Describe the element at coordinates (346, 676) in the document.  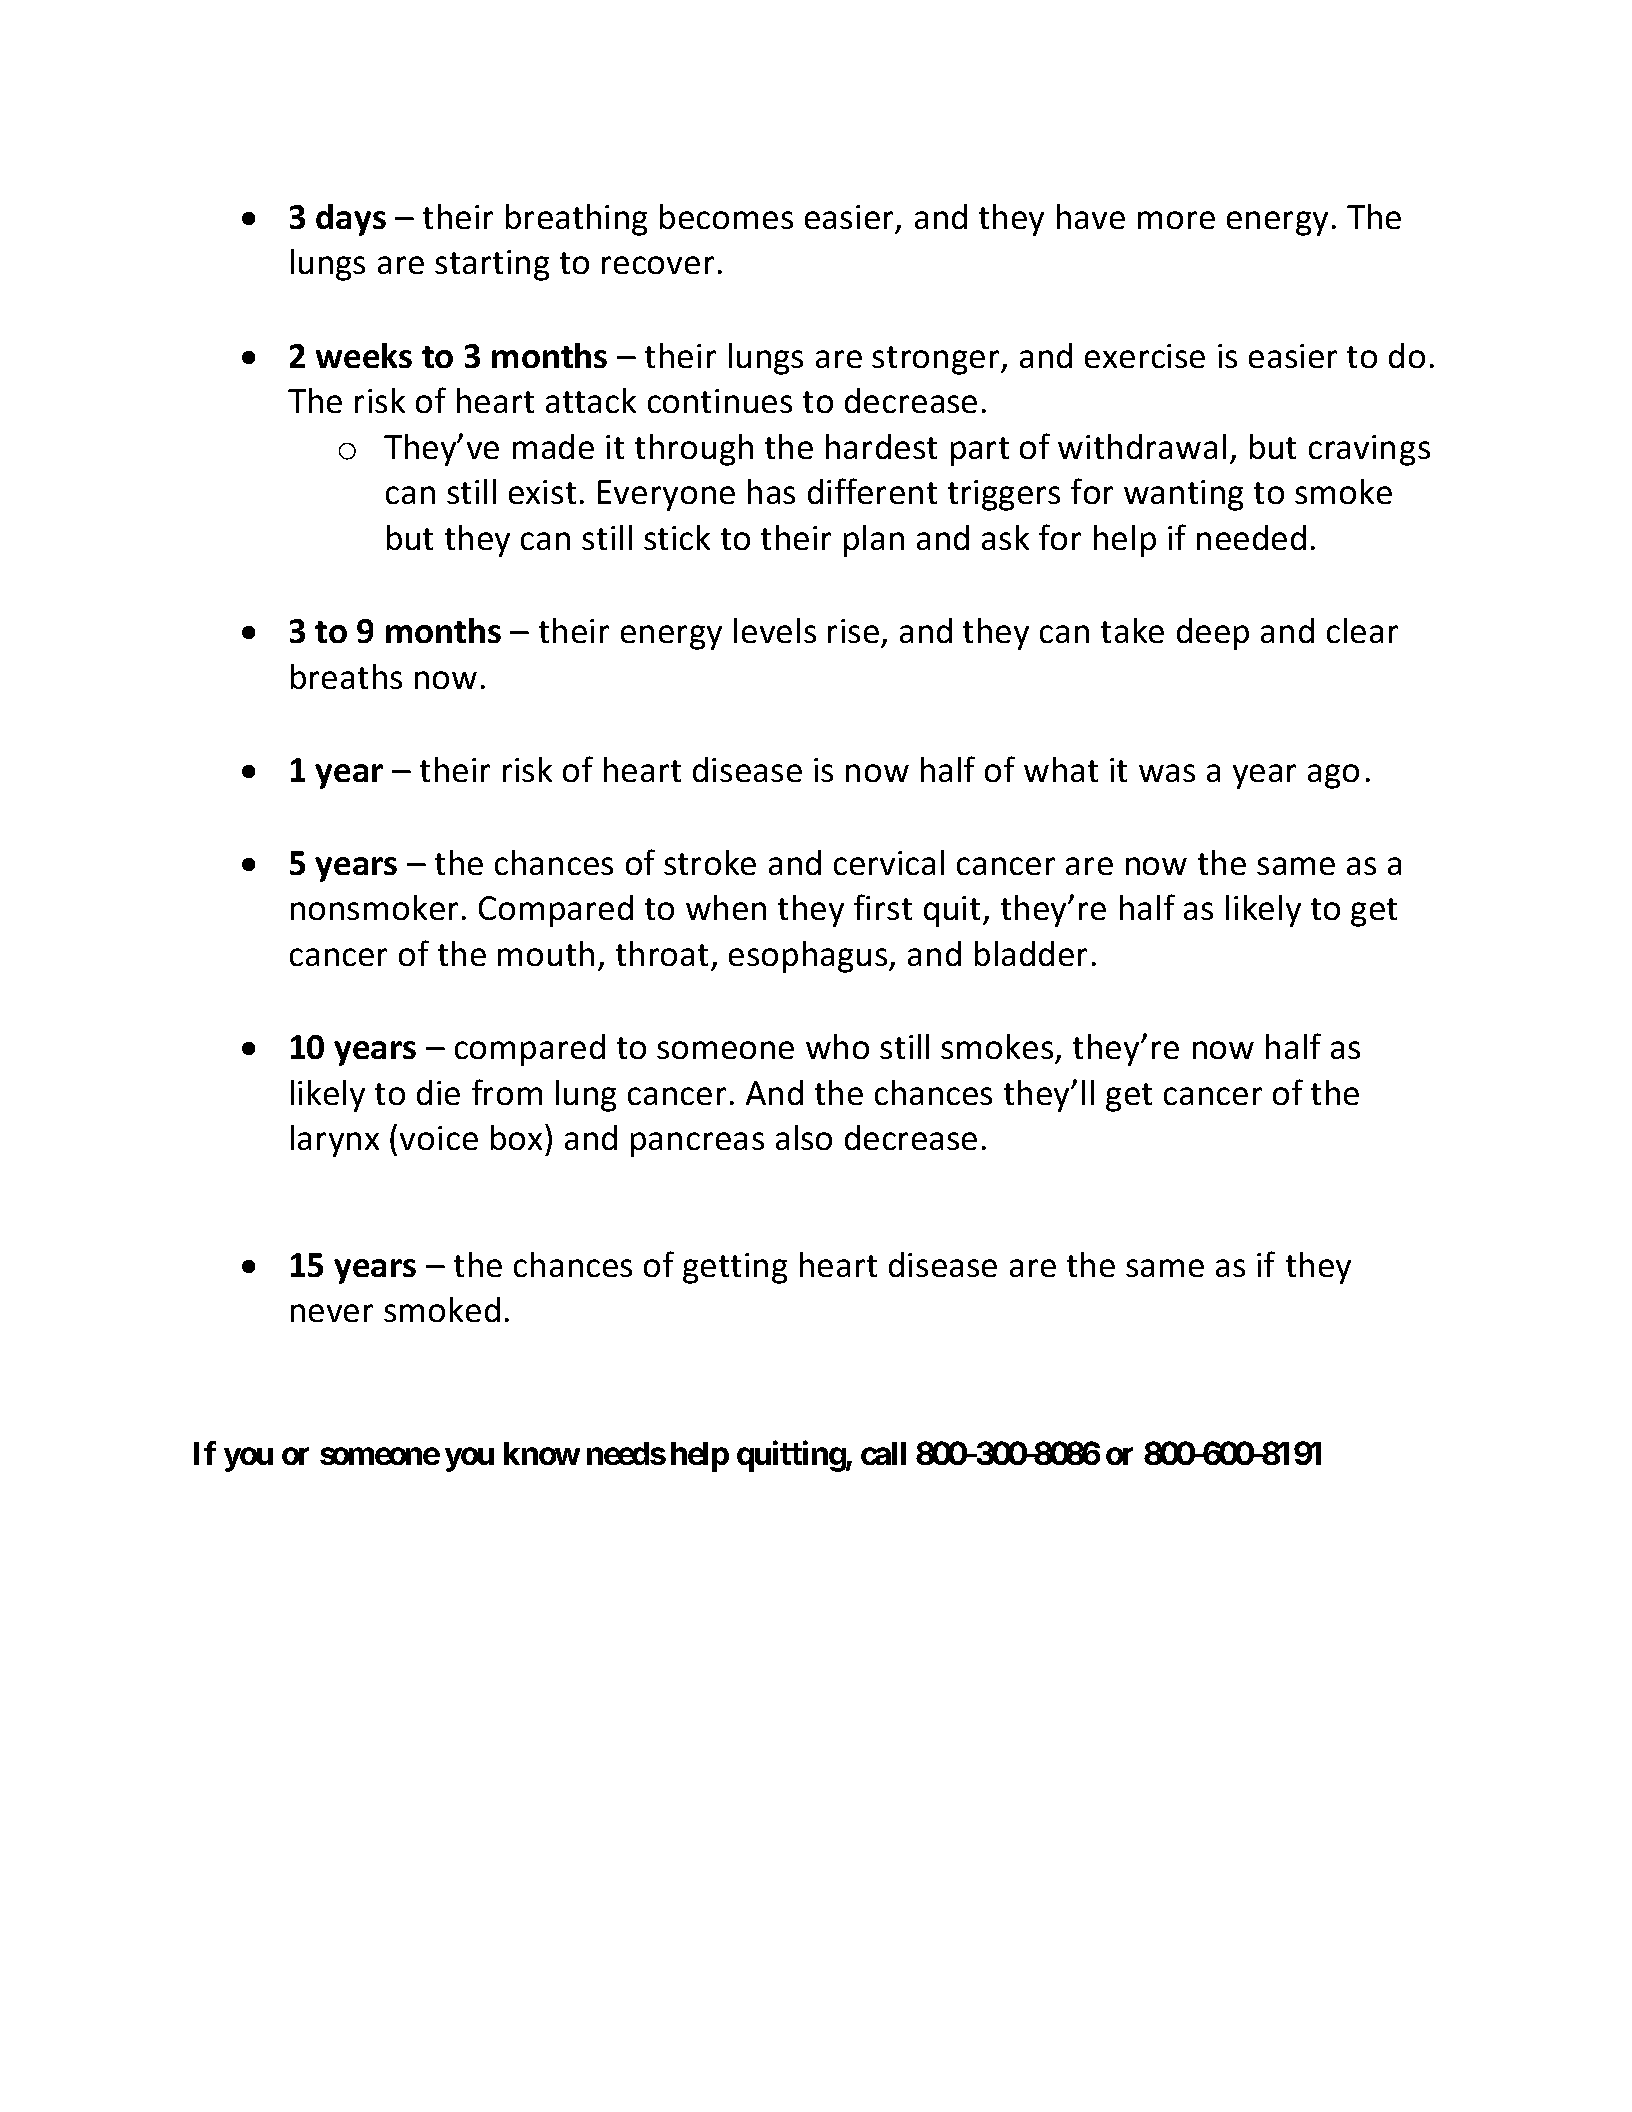
I see `breaths` at that location.
